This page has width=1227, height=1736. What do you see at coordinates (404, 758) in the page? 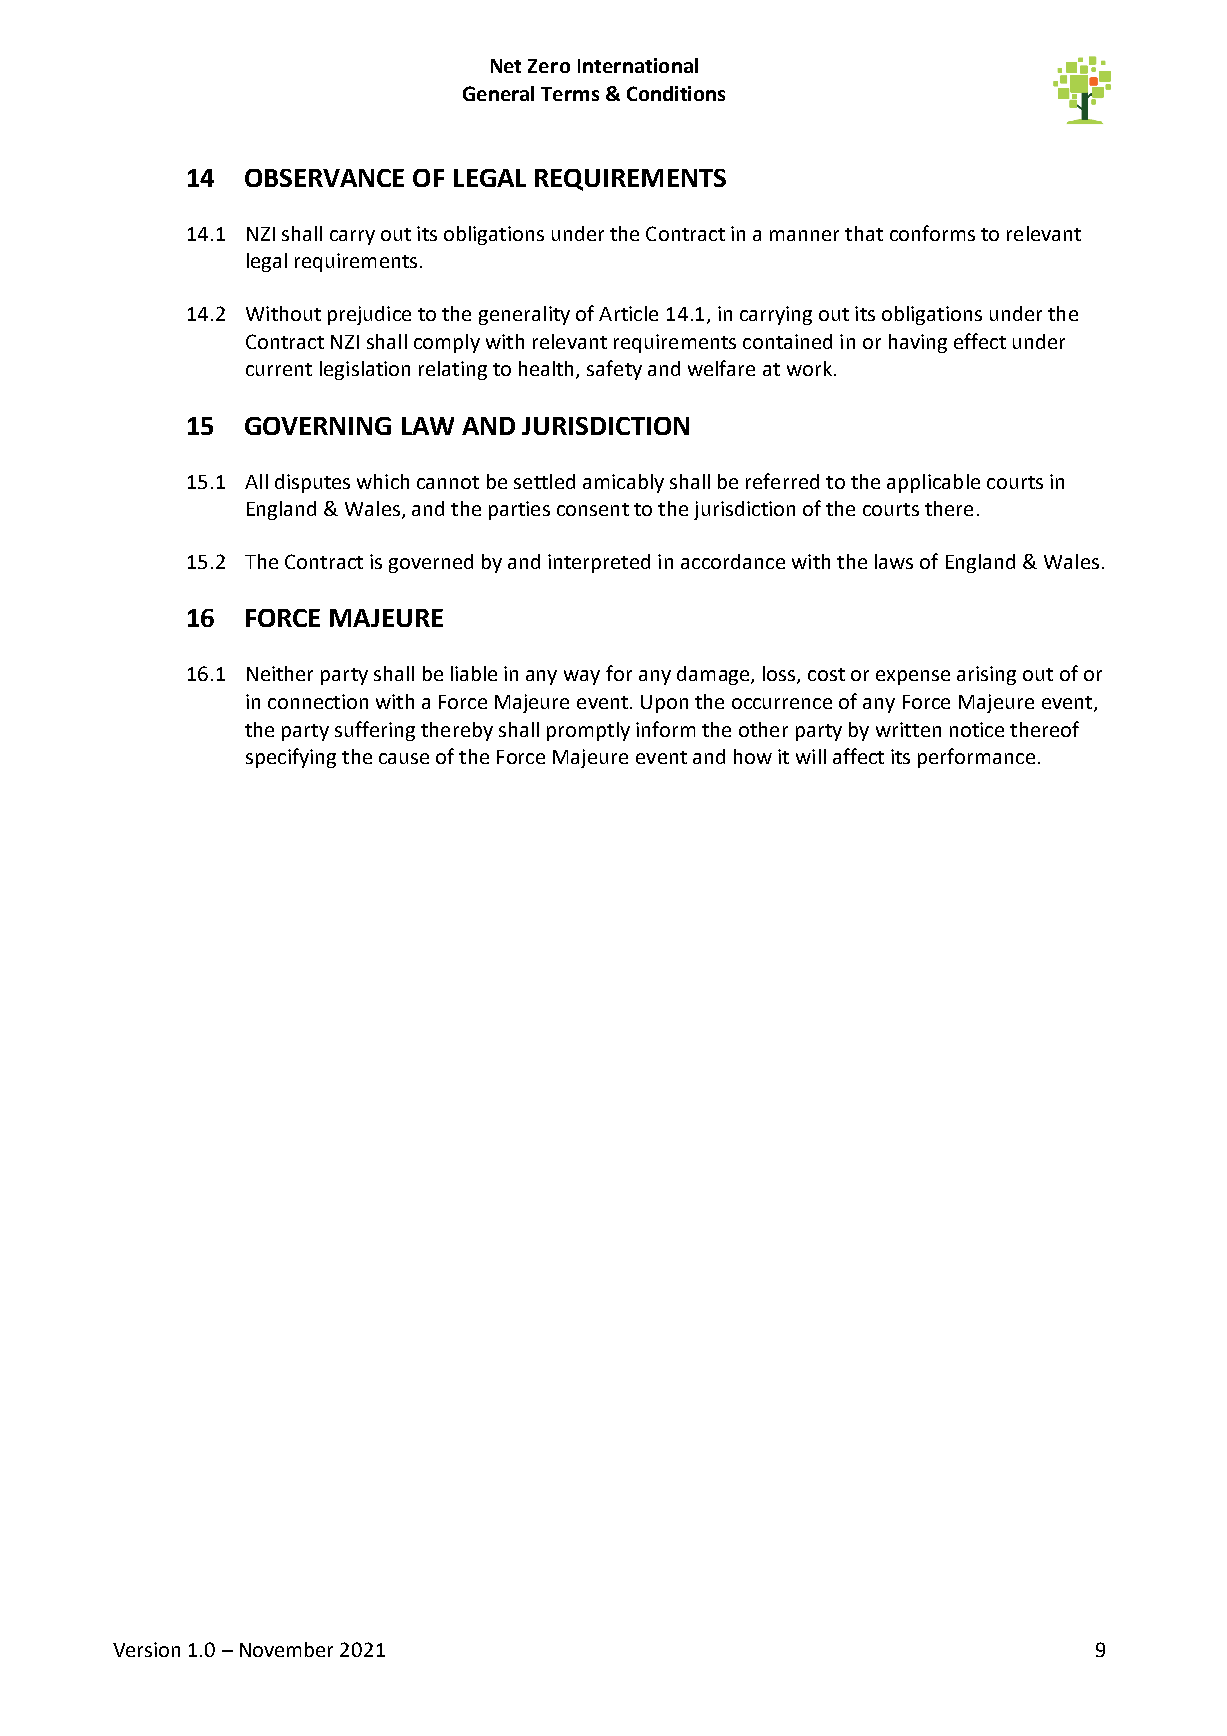
I see `cause` at bounding box center [404, 758].
